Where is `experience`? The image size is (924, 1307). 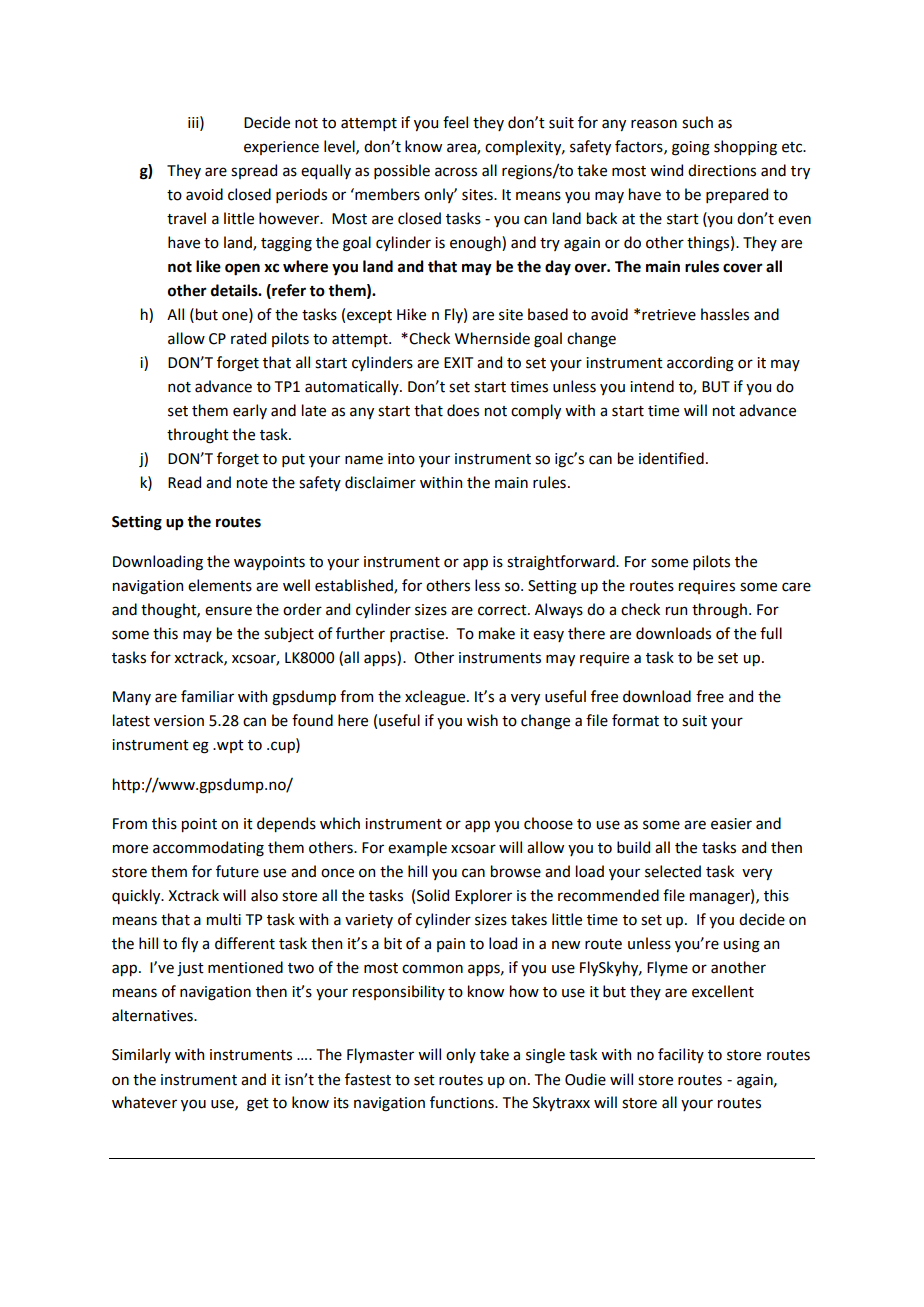
experience is located at coordinates (281, 148).
